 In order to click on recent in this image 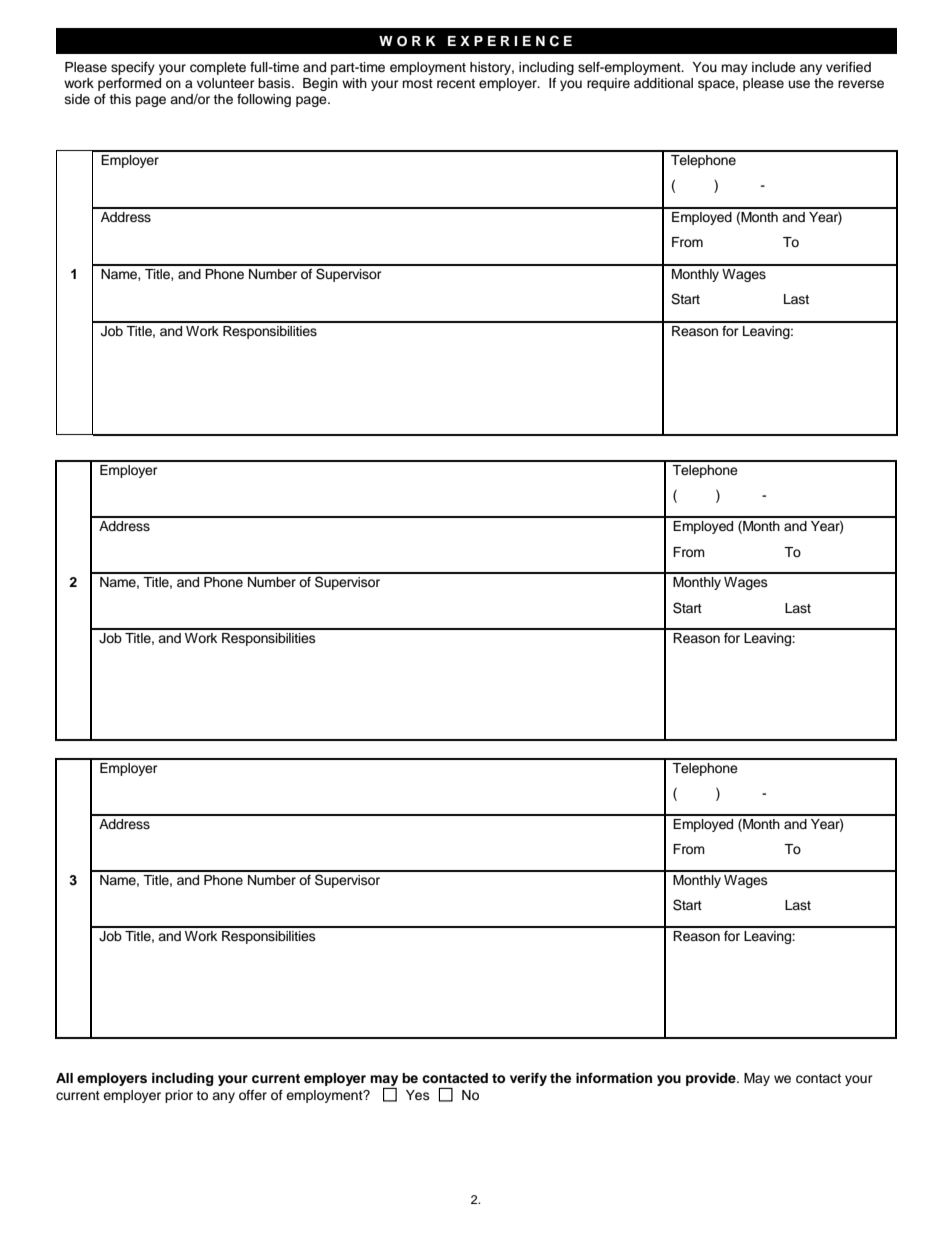, I will do `click(456, 84)`.
